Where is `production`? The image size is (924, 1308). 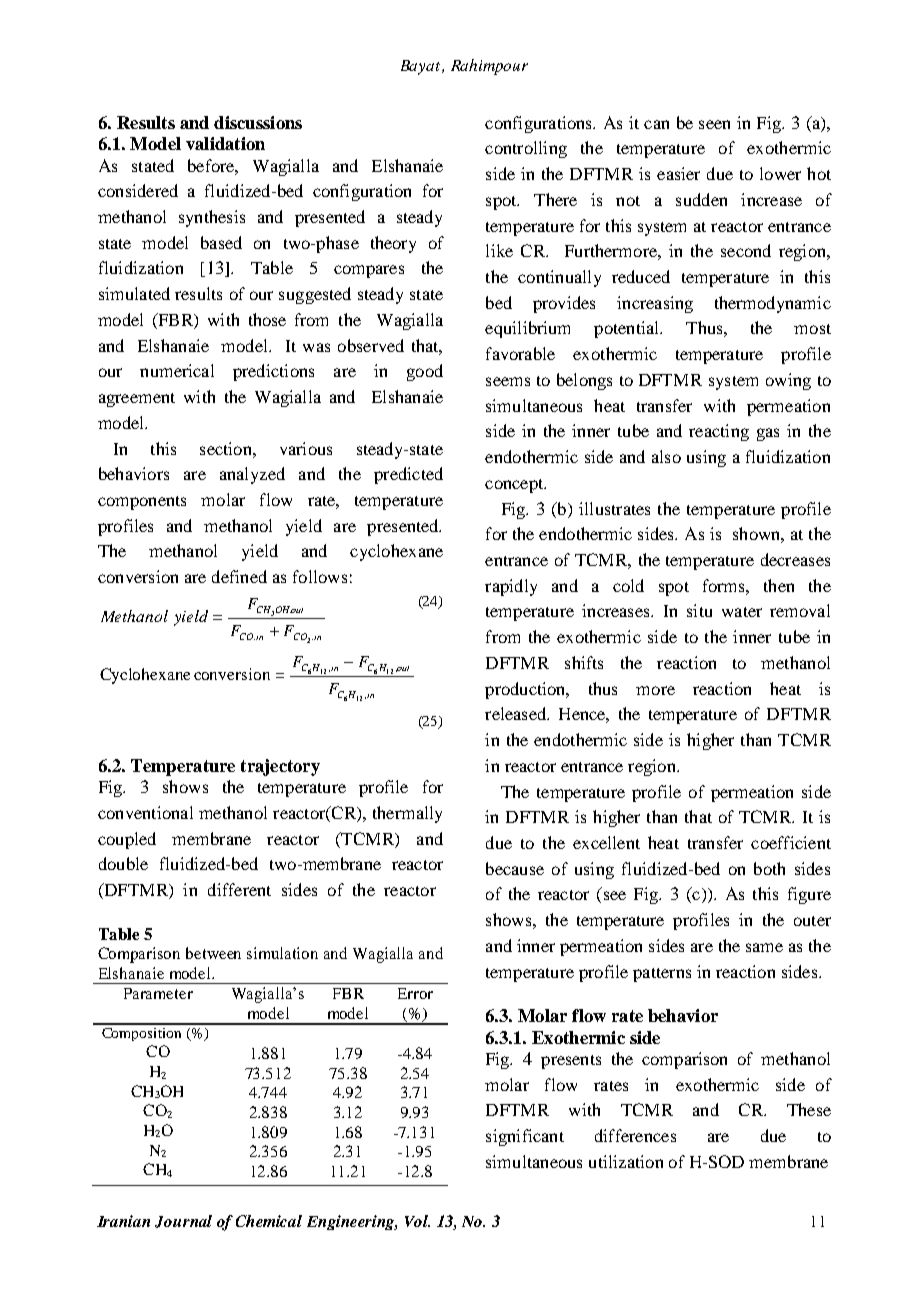
production is located at coordinates (526, 690).
